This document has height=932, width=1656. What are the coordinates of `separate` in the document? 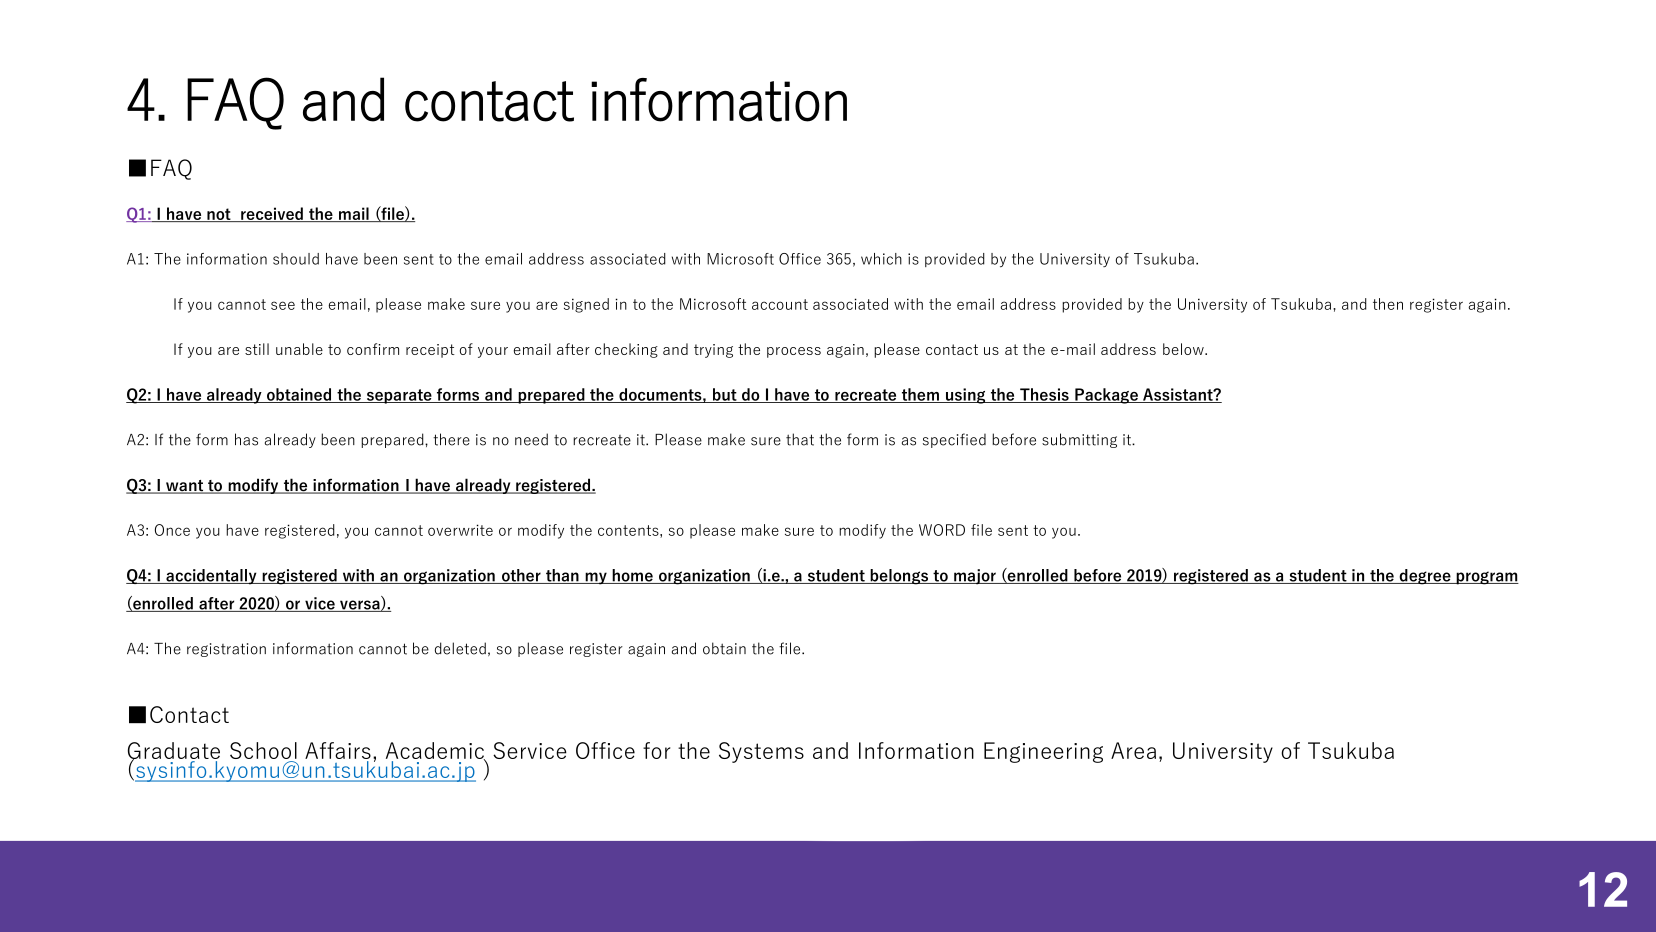 It's located at (399, 396).
